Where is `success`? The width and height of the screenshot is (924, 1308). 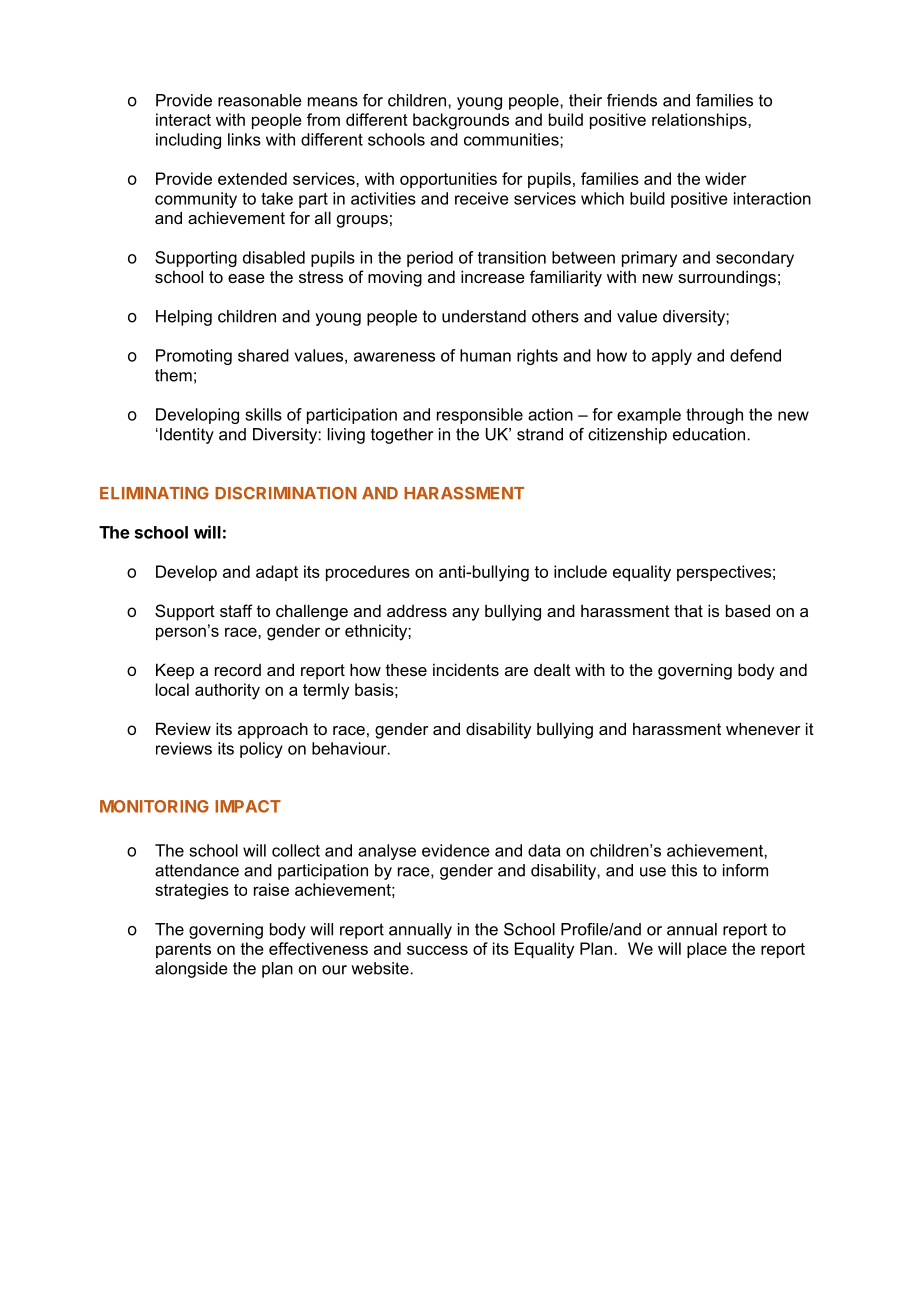 success is located at coordinates (437, 950).
